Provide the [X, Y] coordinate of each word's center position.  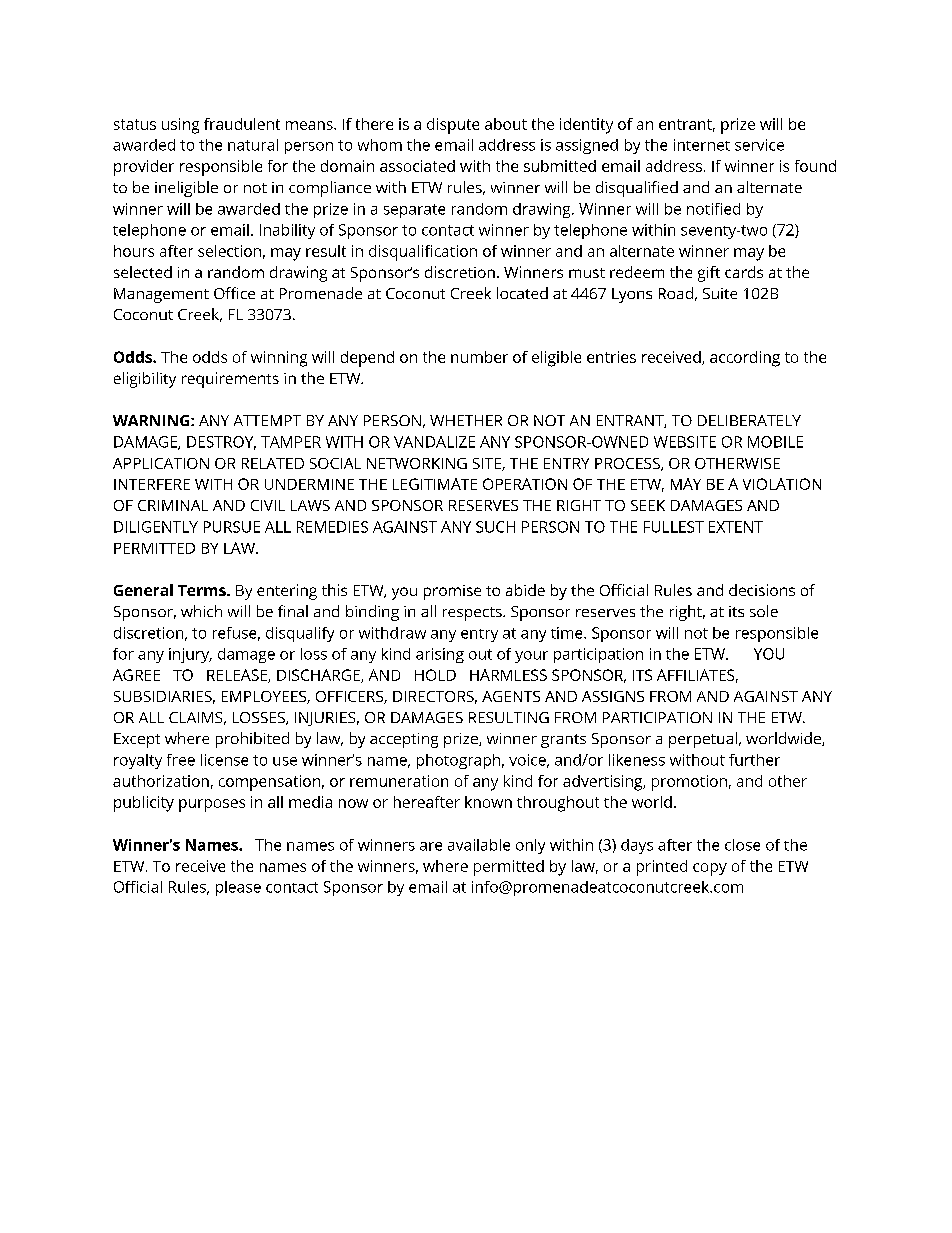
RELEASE [238, 676]
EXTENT [736, 527]
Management [161, 295]
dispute [453, 126]
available [479, 845]
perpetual [703, 740]
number [479, 357]
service [759, 145]
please [238, 888]
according [745, 359]
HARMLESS [508, 675]
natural [253, 145]
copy [710, 869]
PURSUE [232, 527]
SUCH [495, 527]
